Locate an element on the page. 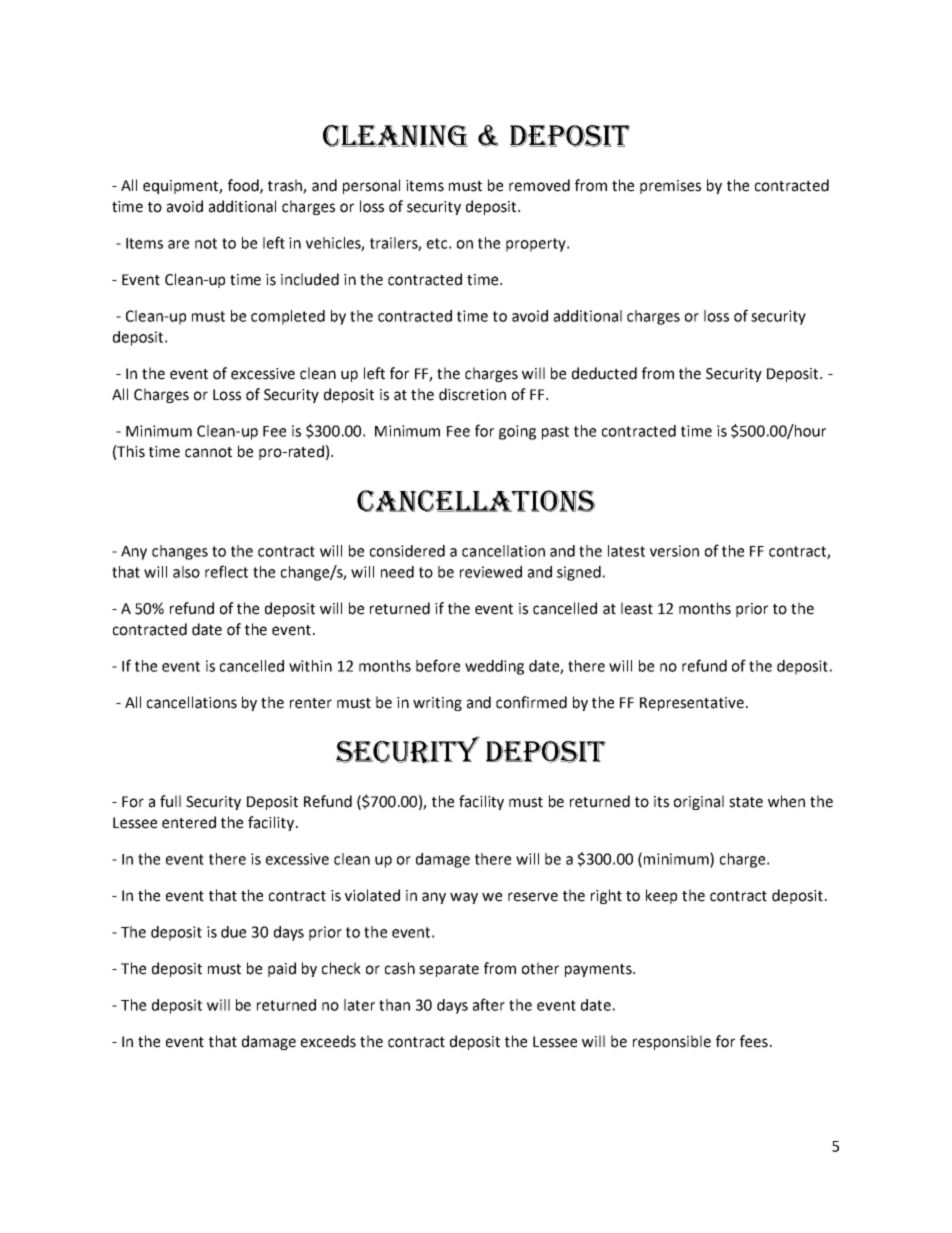 This image has height=1233, width=952. least is located at coordinates (637, 608).
